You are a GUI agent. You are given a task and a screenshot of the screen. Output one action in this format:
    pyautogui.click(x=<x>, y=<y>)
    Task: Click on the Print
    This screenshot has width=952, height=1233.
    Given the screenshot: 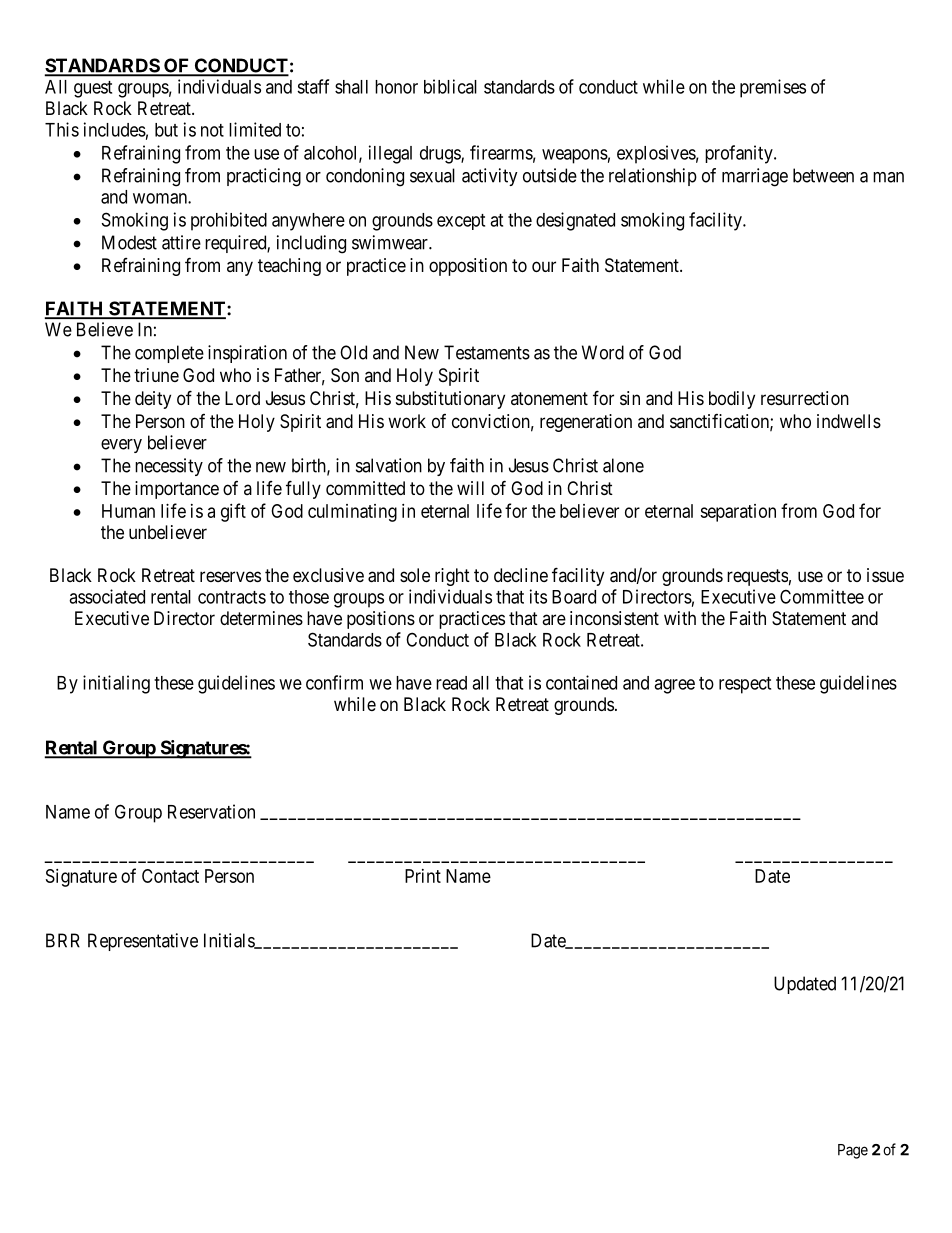 What is the action you would take?
    pyautogui.click(x=423, y=876)
